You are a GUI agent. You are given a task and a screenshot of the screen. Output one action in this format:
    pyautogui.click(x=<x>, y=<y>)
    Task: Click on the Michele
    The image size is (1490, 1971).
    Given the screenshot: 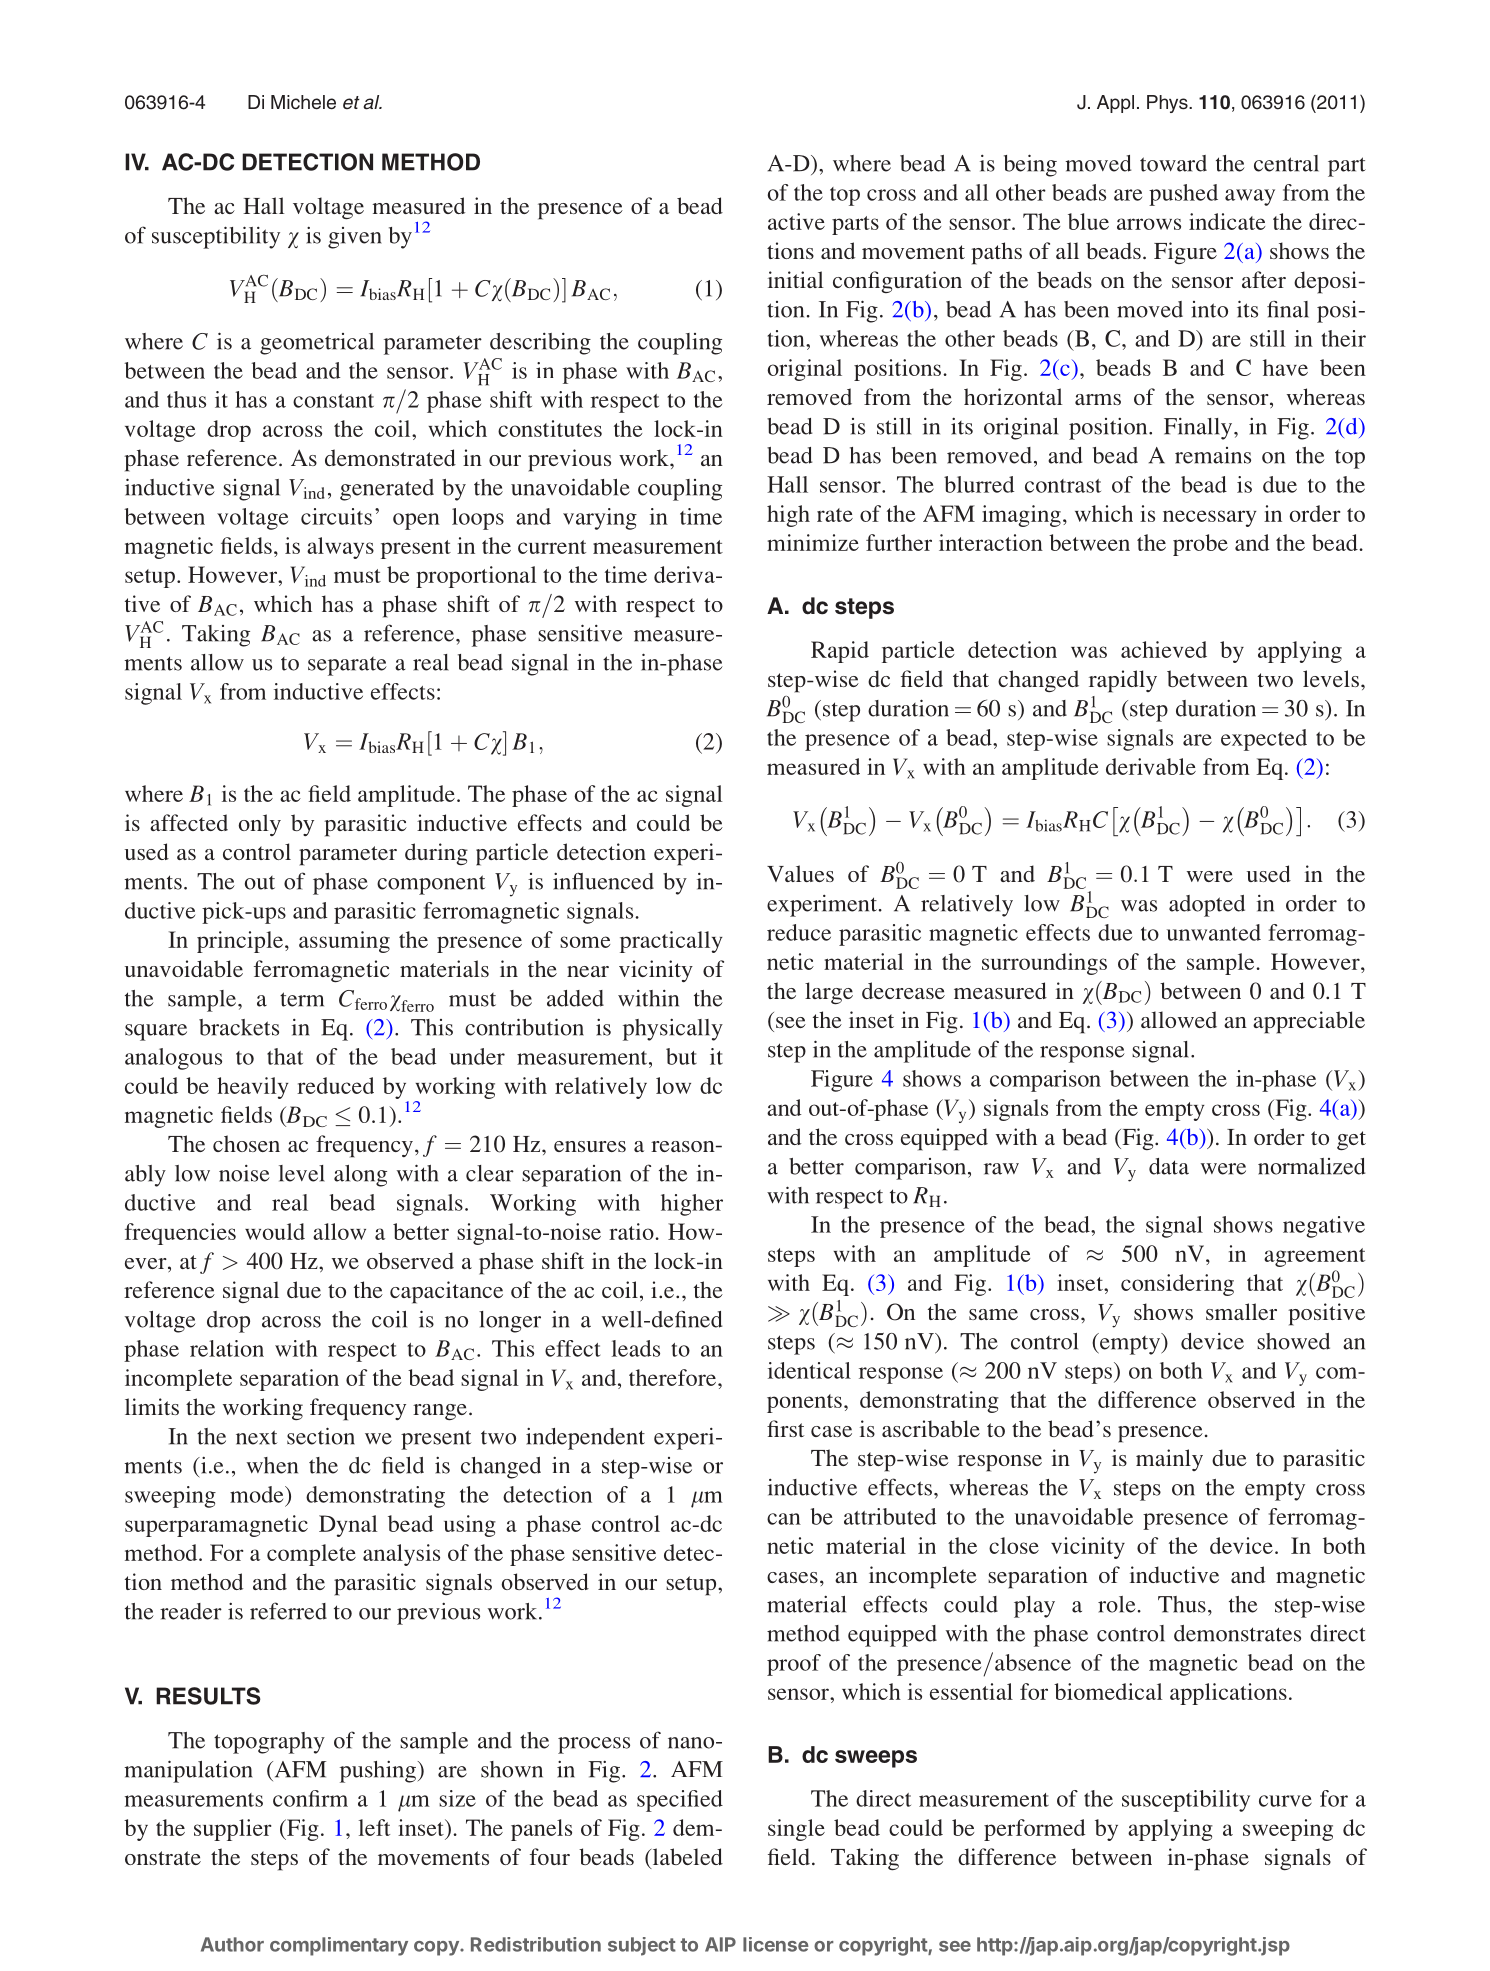 What is the action you would take?
    pyautogui.click(x=303, y=102)
